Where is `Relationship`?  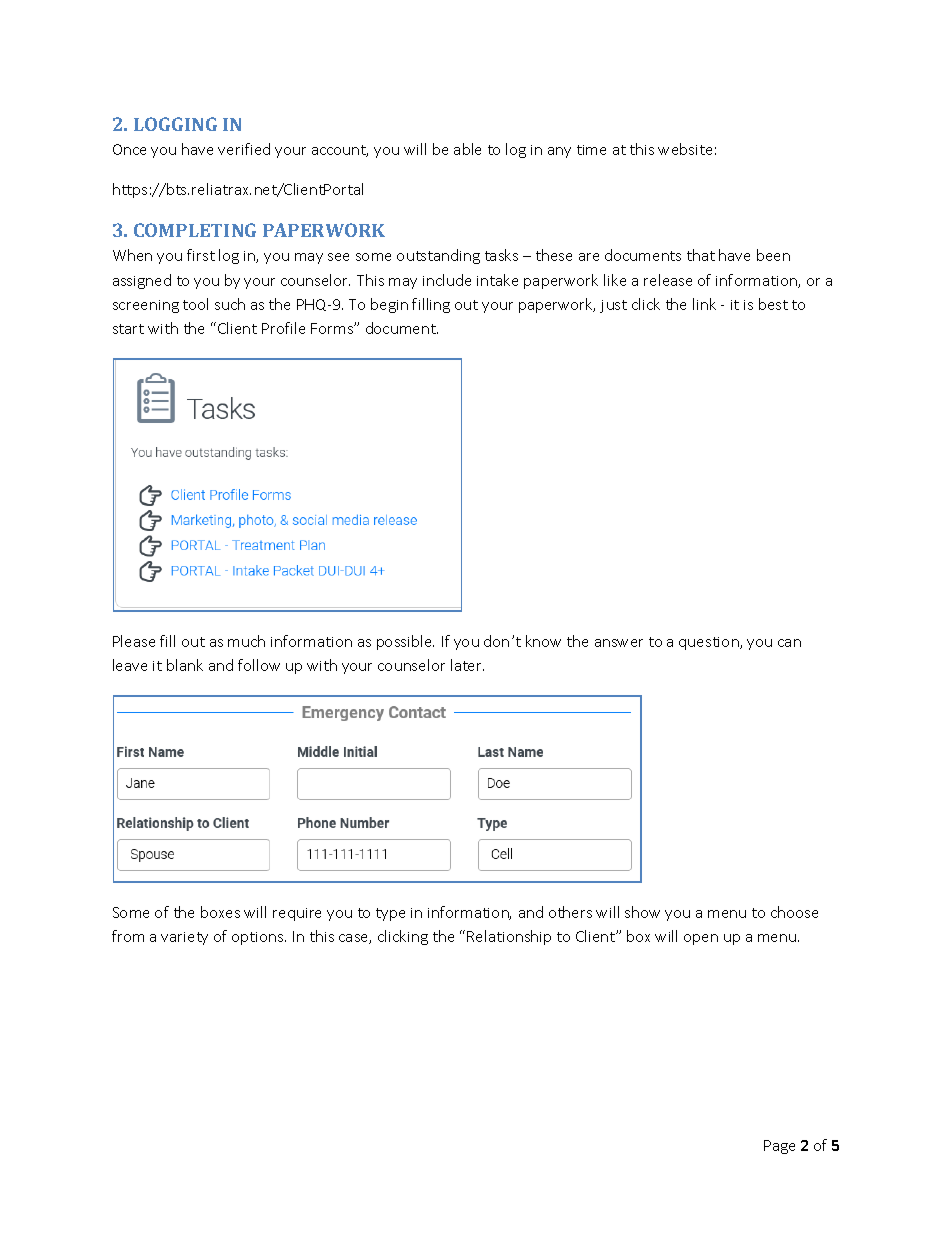 Relationship is located at coordinates (509, 937).
